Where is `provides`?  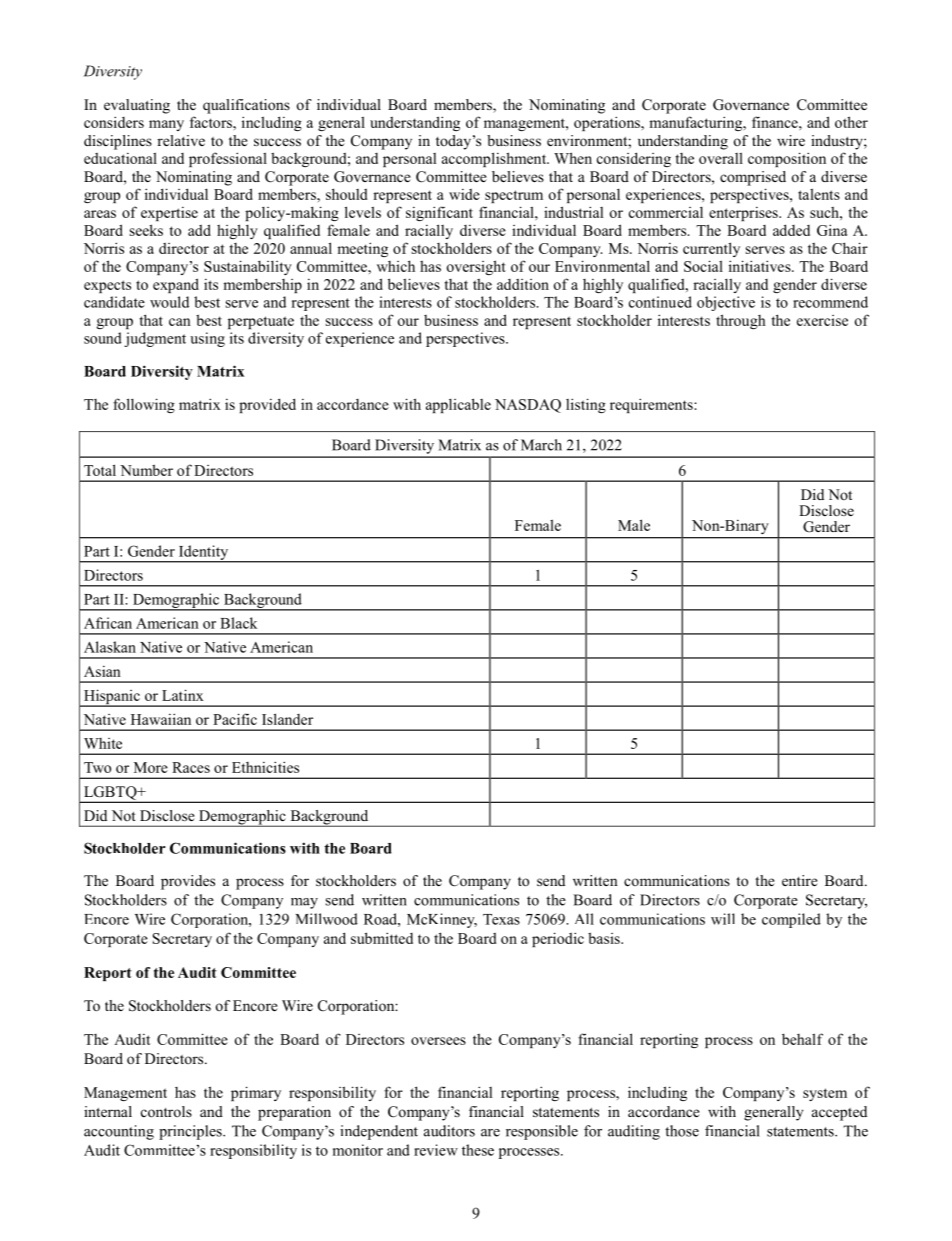
provides is located at coordinates (188, 882).
